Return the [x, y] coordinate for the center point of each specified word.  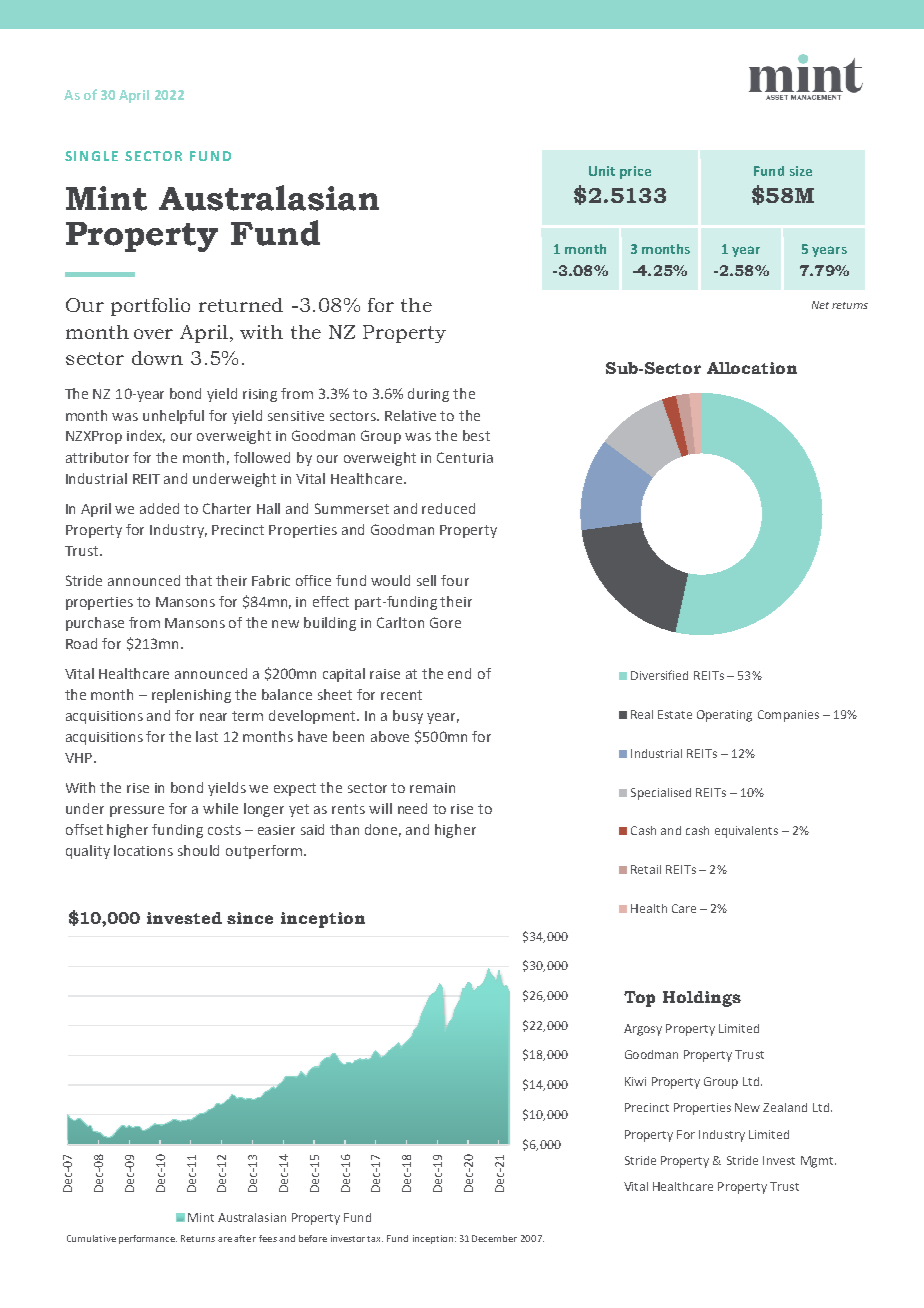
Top [639, 999]
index [146, 436]
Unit [602, 171]
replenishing [191, 696]
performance [148, 1239]
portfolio [150, 307]
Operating [724, 716]
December [494, 1238]
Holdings [702, 999]
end [459, 673]
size [801, 171]
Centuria [465, 457]
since [250, 918]
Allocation [752, 368]
